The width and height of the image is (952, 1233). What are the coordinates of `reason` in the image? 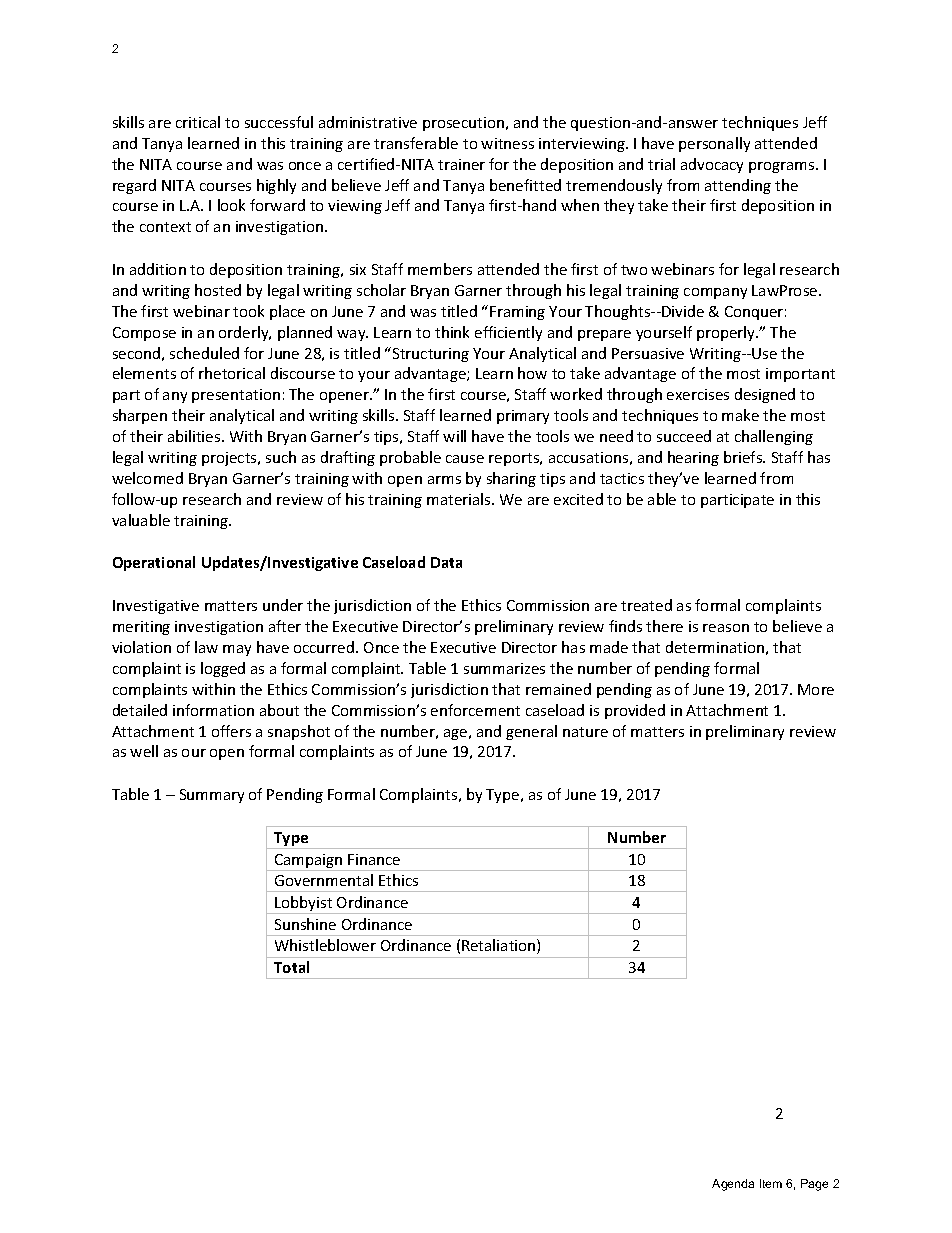 It's located at (726, 628).
